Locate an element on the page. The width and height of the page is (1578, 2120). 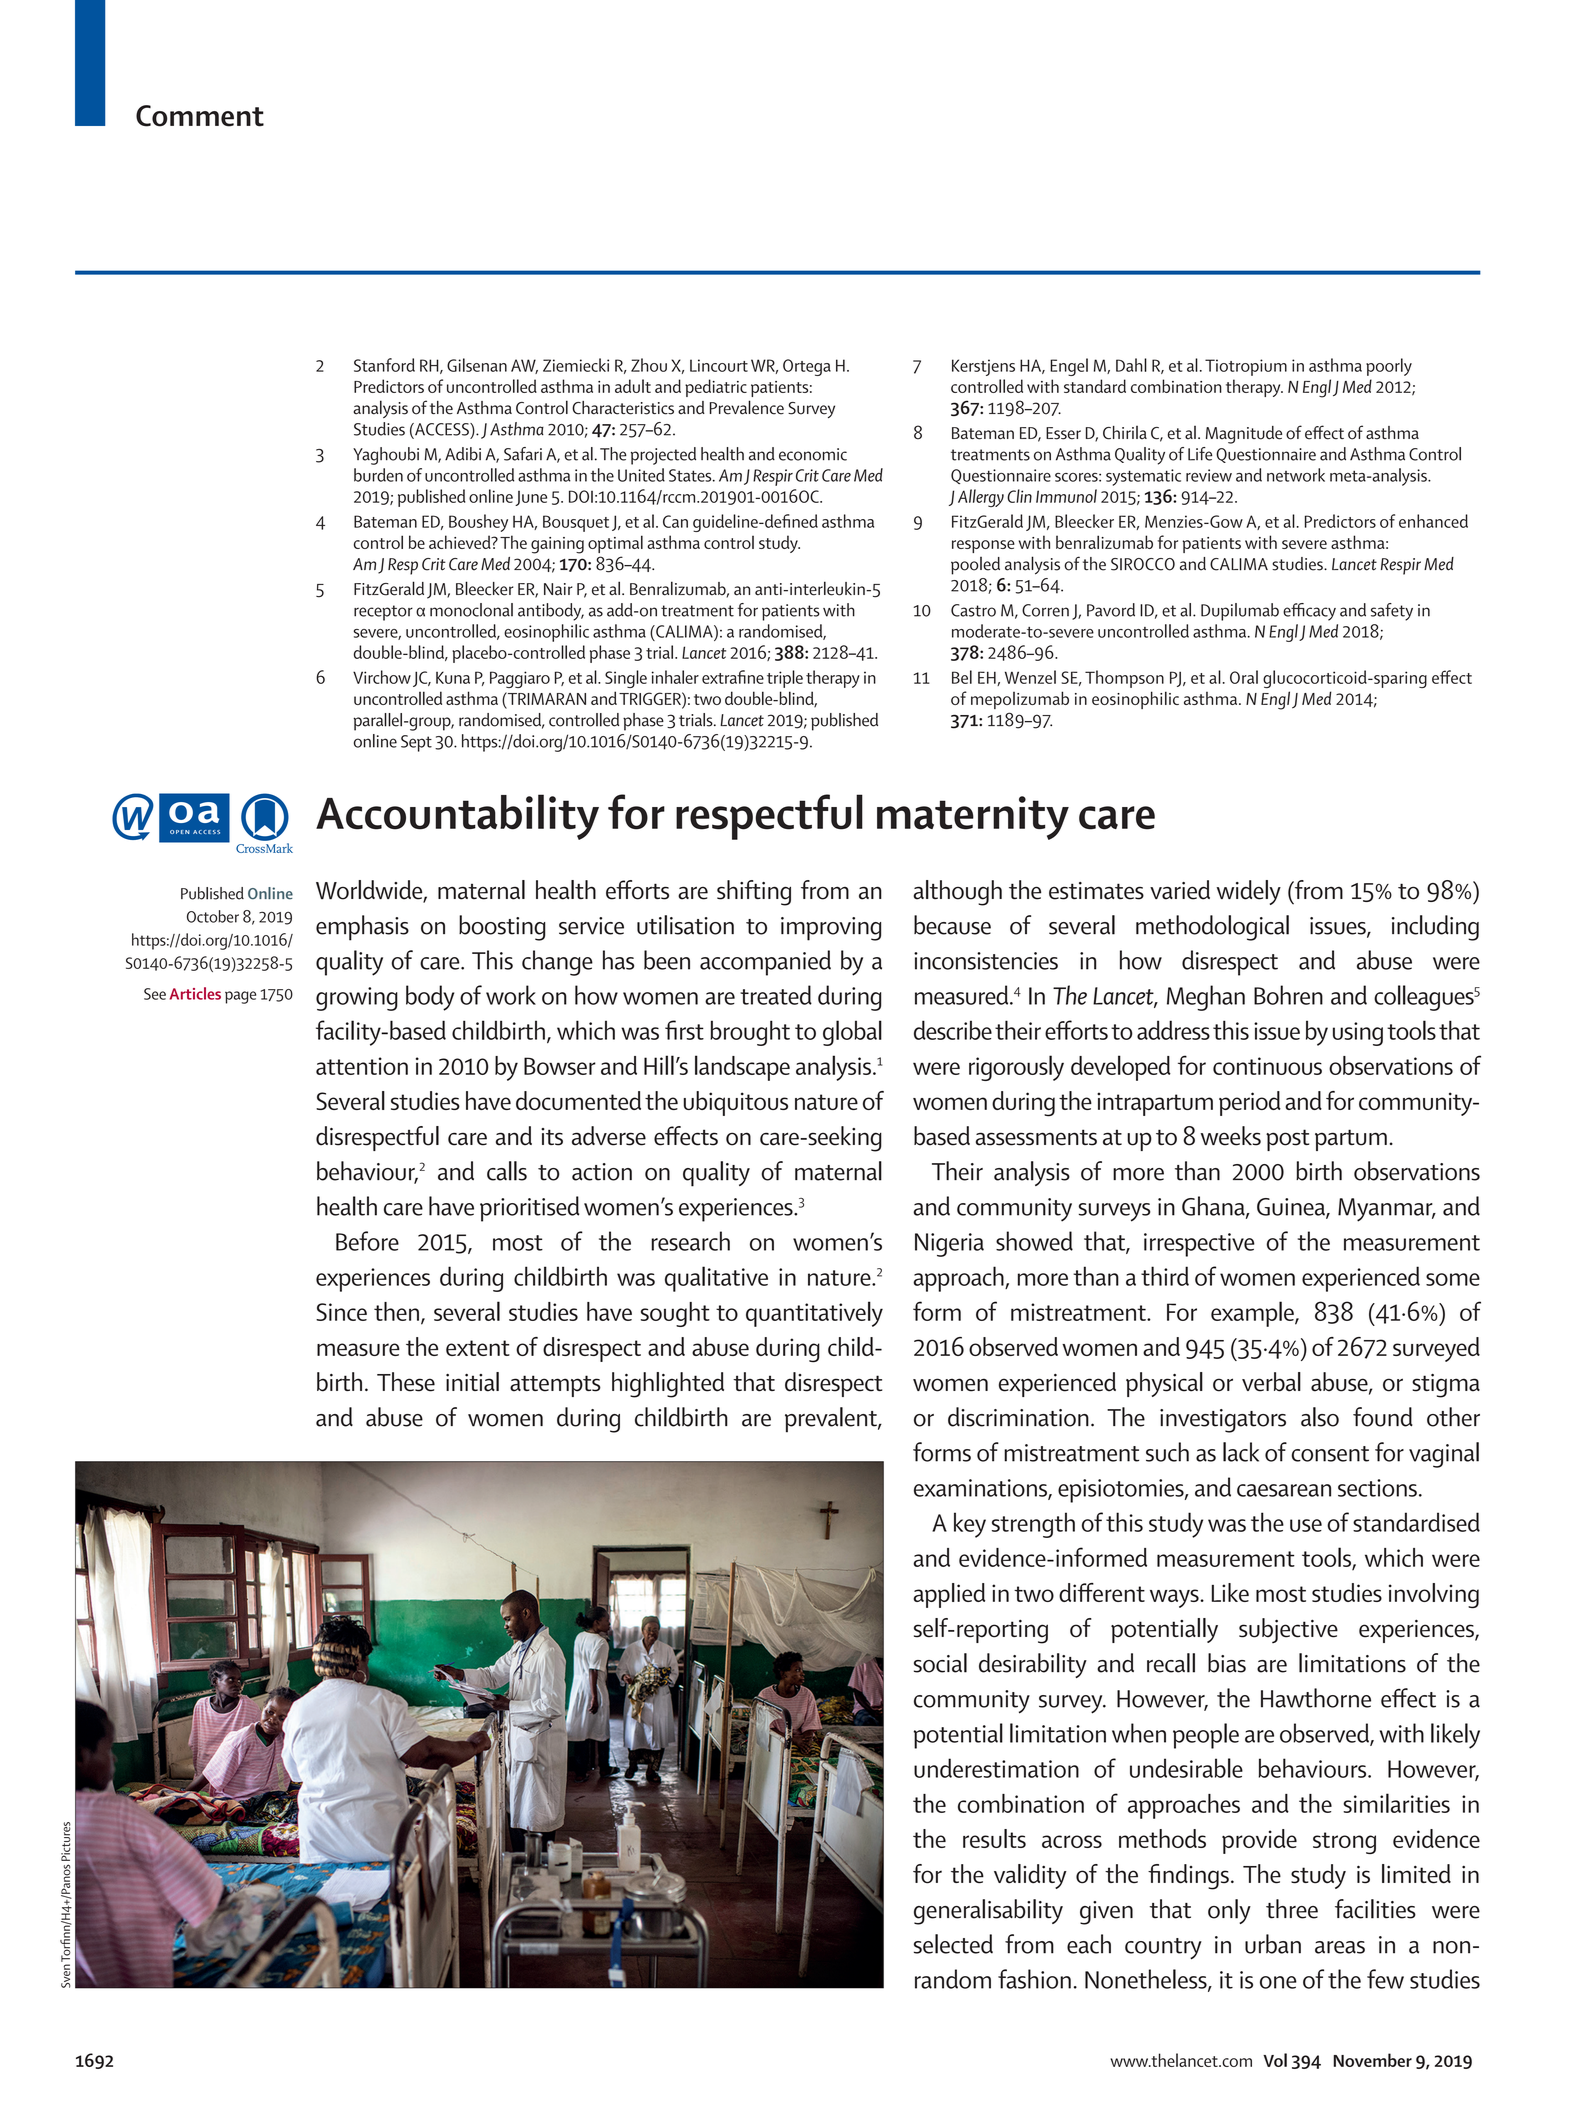
triple is located at coordinates (785, 679).
